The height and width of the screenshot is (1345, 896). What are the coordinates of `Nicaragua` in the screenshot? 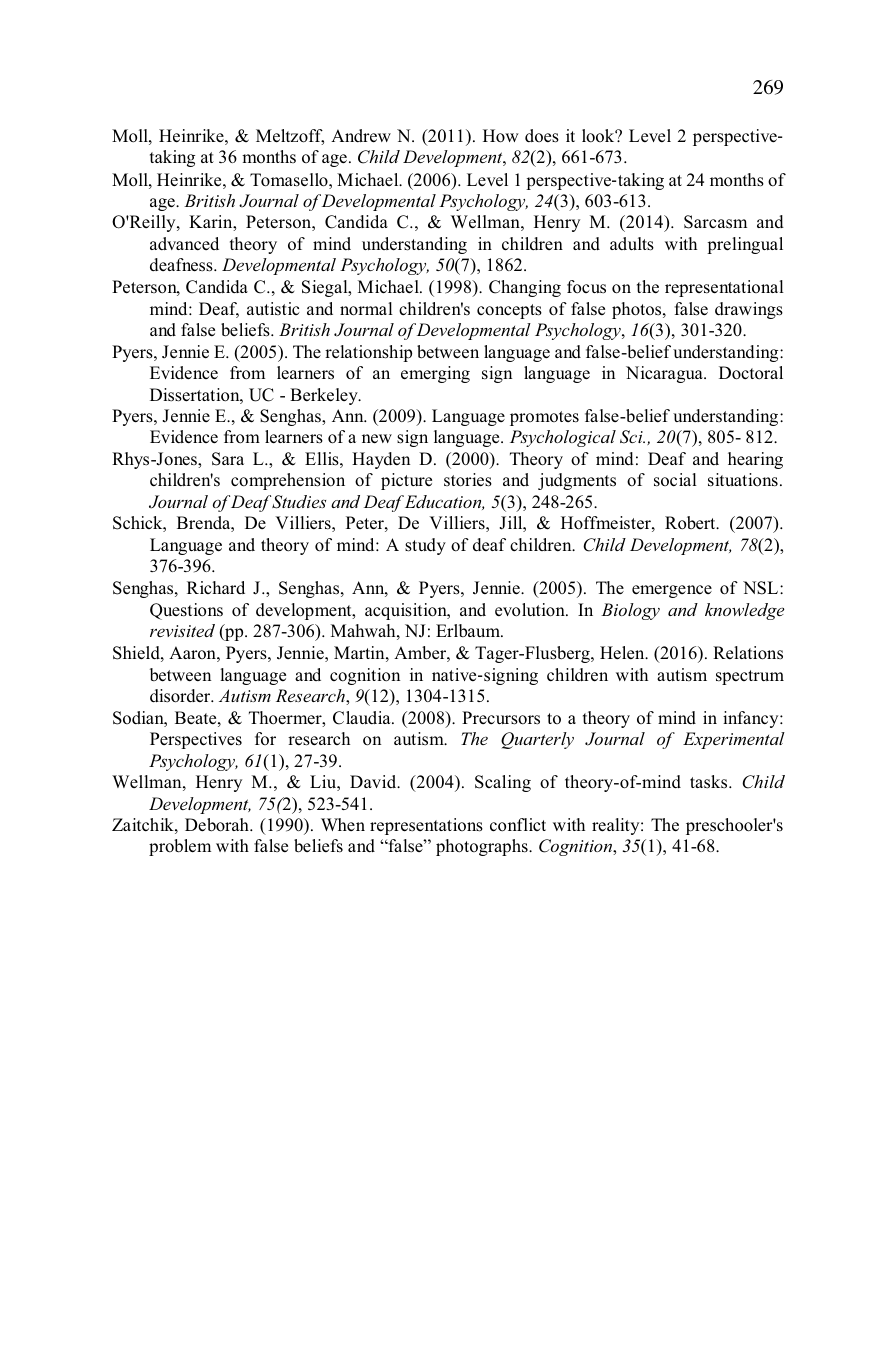 It's located at (665, 374).
